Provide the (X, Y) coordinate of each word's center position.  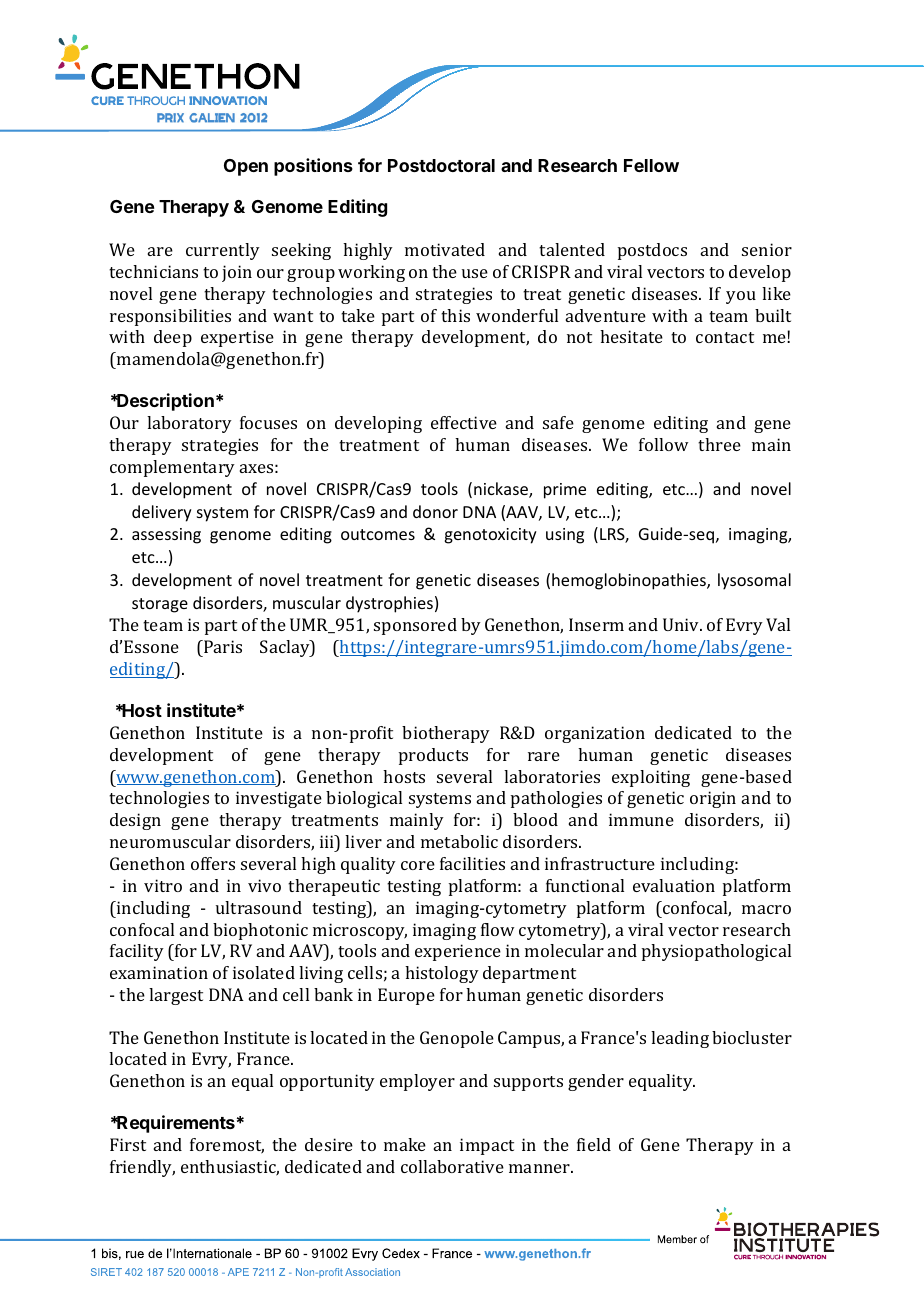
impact (487, 1146)
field (594, 1144)
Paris (222, 646)
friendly (142, 1168)
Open (246, 167)
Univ (682, 624)
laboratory (189, 424)
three (719, 444)
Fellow (651, 165)
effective (464, 422)
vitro (163, 885)
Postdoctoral (441, 165)
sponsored (415, 626)
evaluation (674, 885)
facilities (472, 863)
